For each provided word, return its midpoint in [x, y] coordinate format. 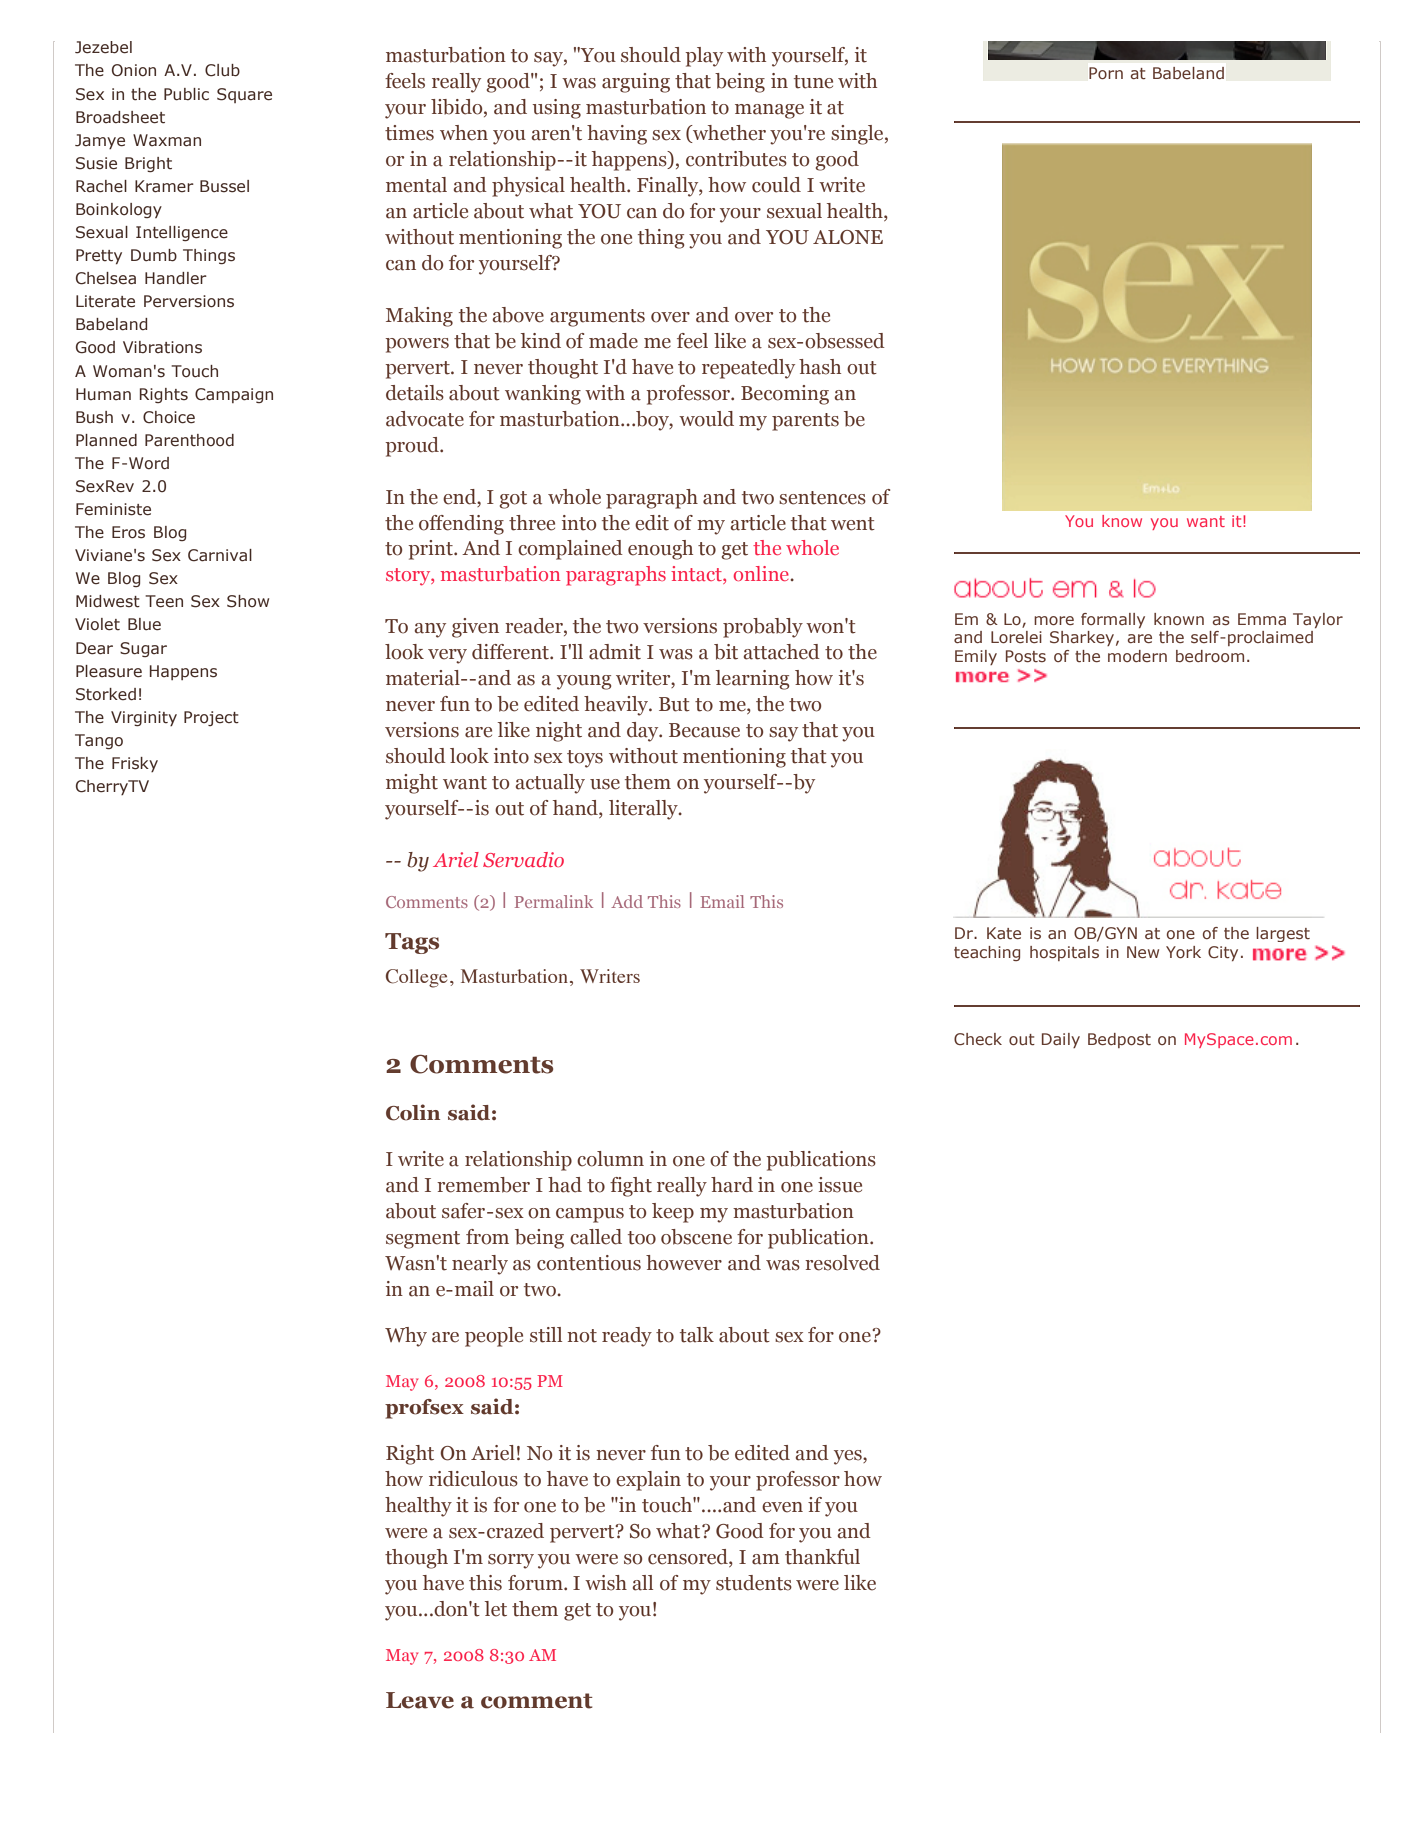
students [754, 1583]
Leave [420, 1700]
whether [728, 134]
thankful [822, 1557]
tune [813, 82]
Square [244, 95]
